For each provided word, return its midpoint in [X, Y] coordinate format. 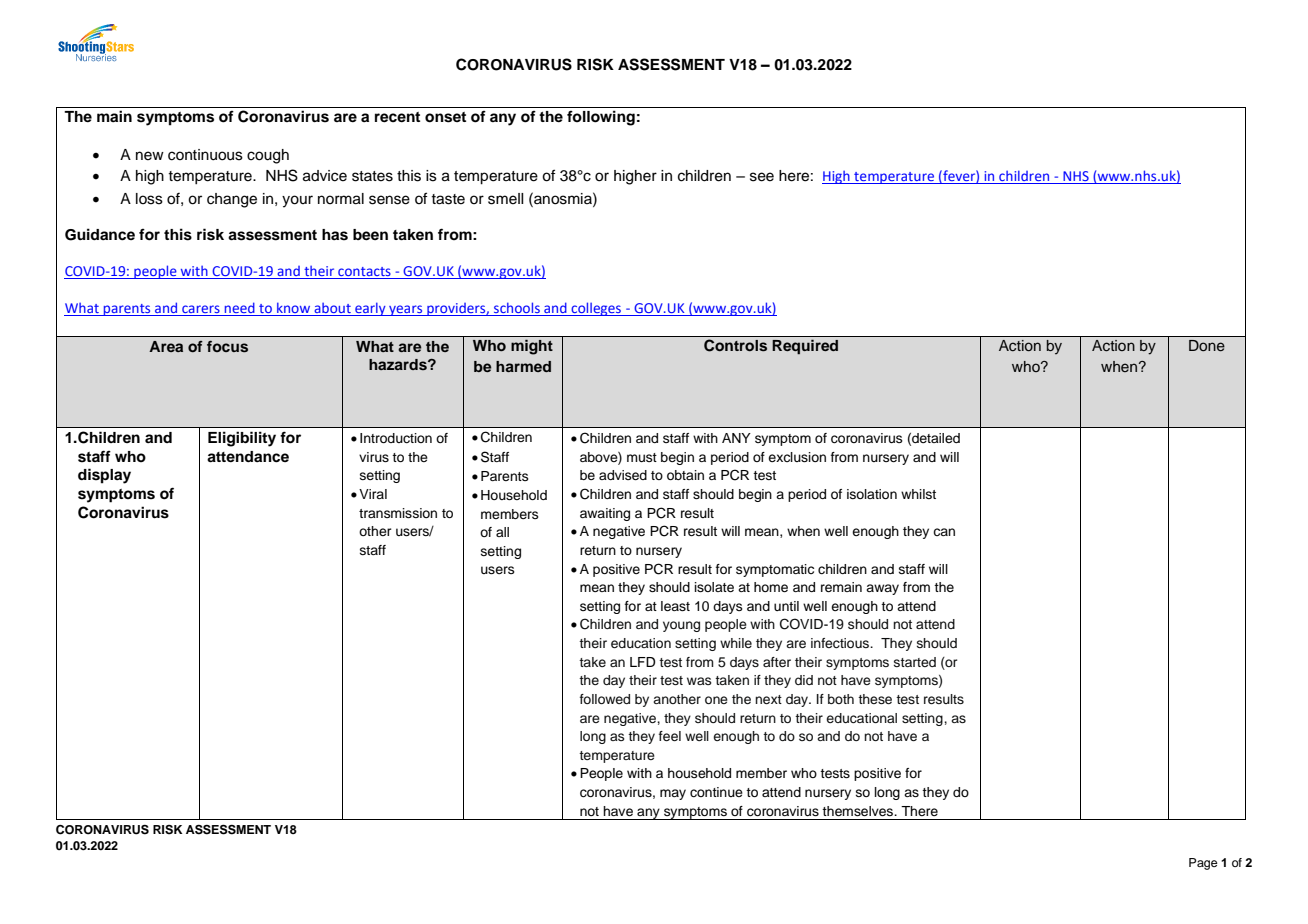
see [762, 177]
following [601, 118]
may [673, 794]
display [104, 476]
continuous [205, 155]
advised [623, 475]
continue [716, 792]
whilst [918, 494]
